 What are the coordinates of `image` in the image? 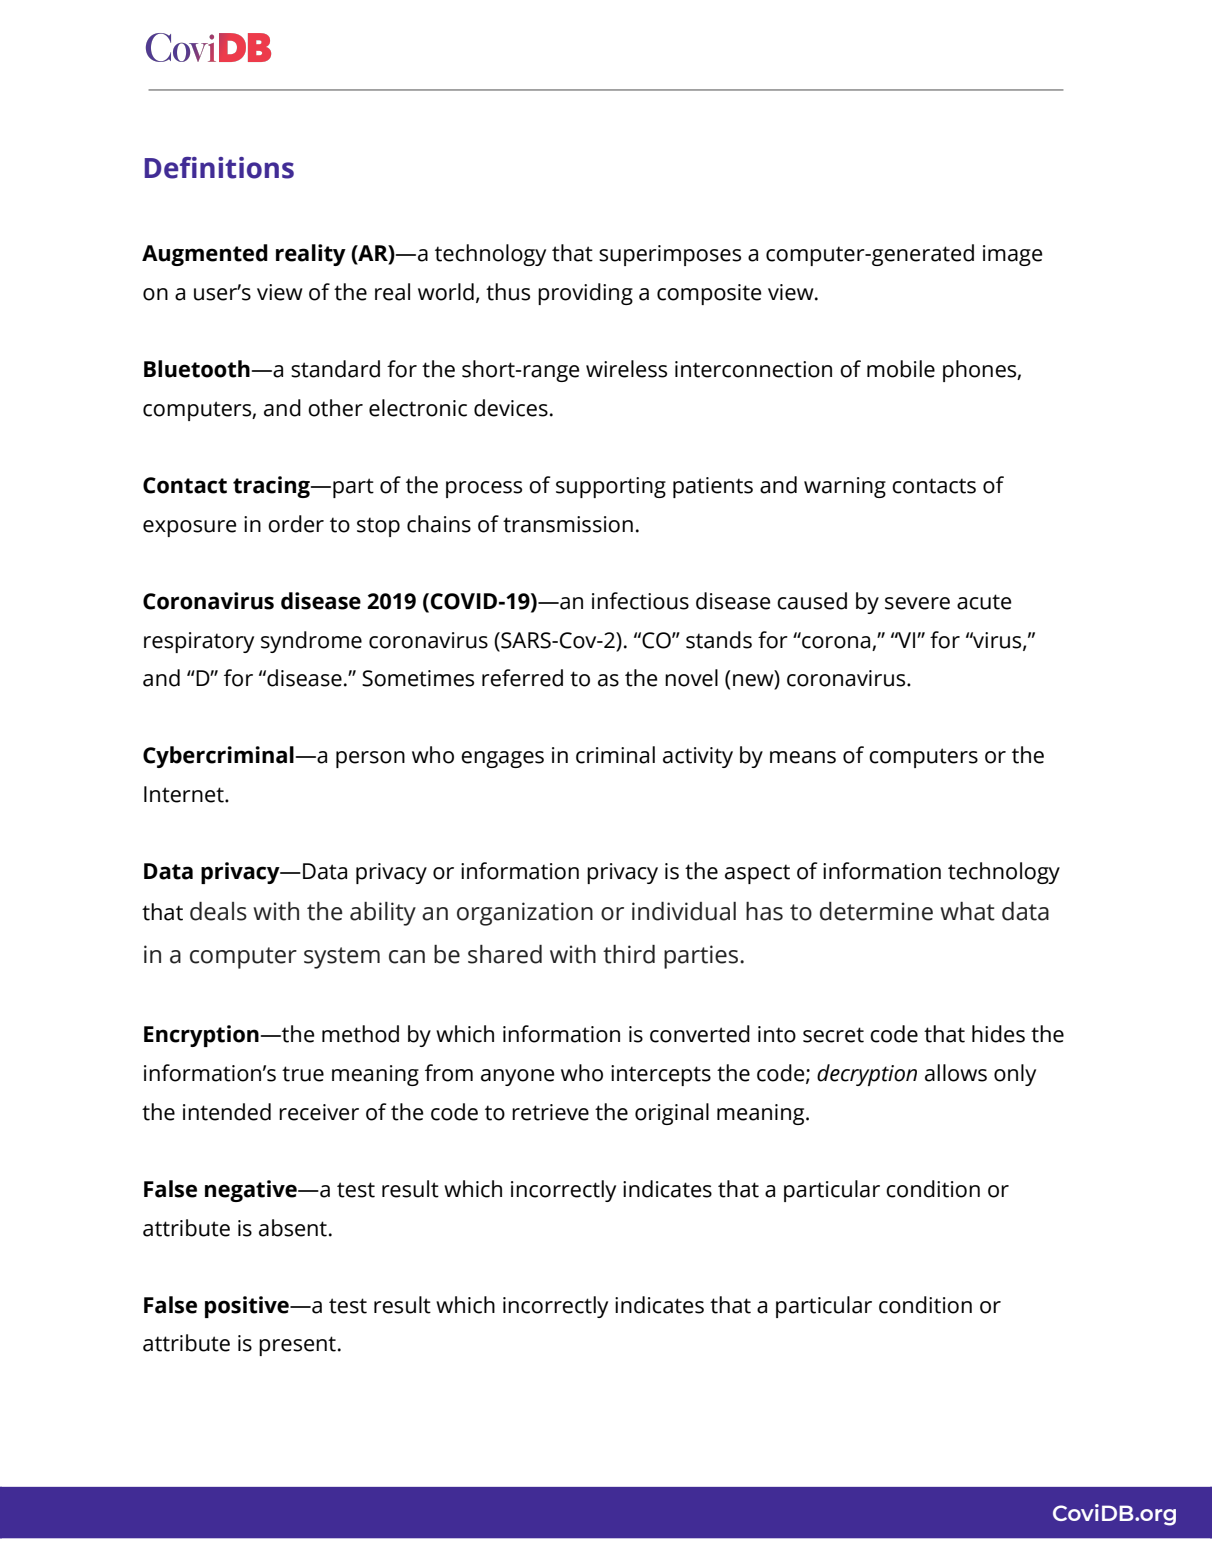 It's located at (1013, 255).
